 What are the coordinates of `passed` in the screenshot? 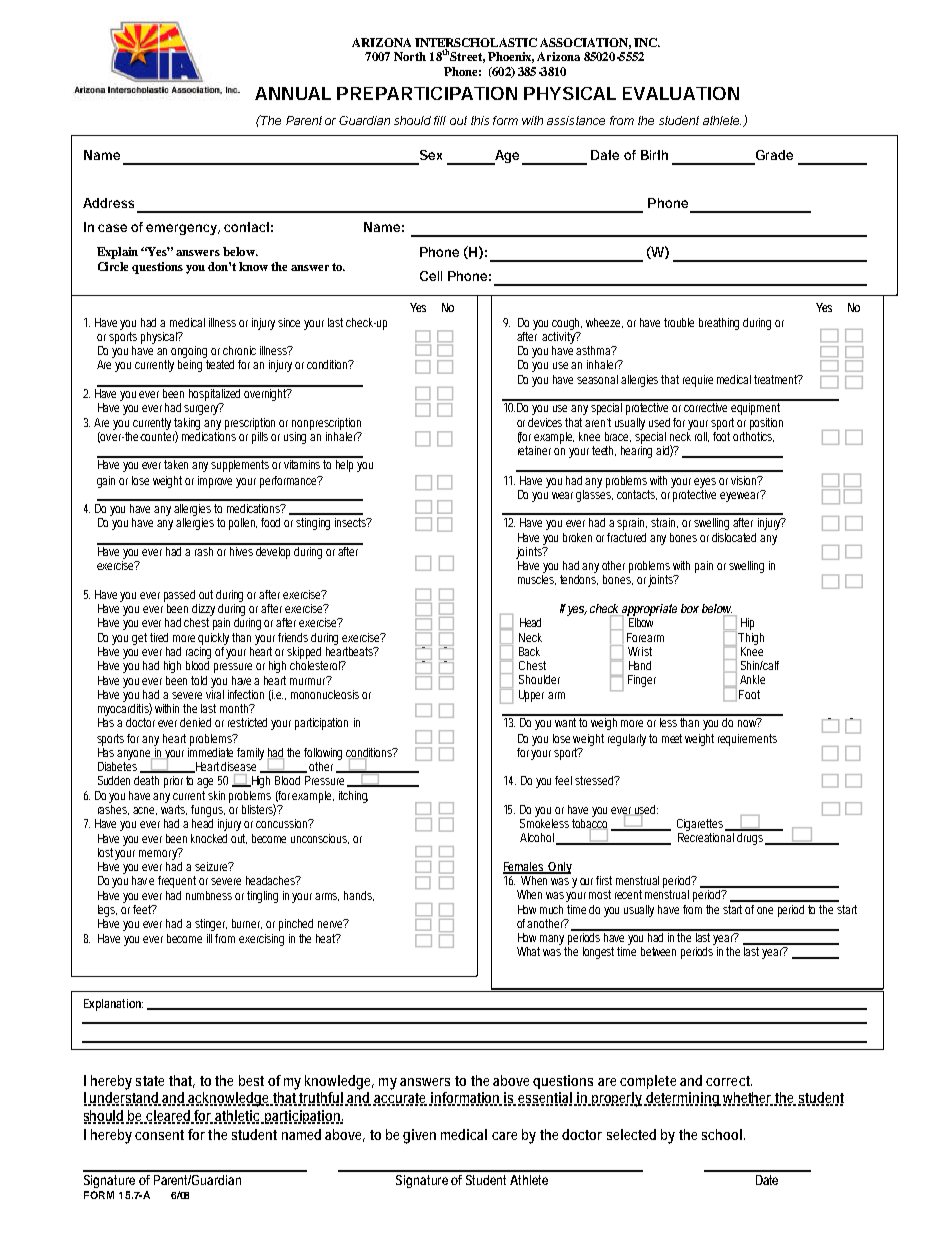 It's located at (179, 596).
